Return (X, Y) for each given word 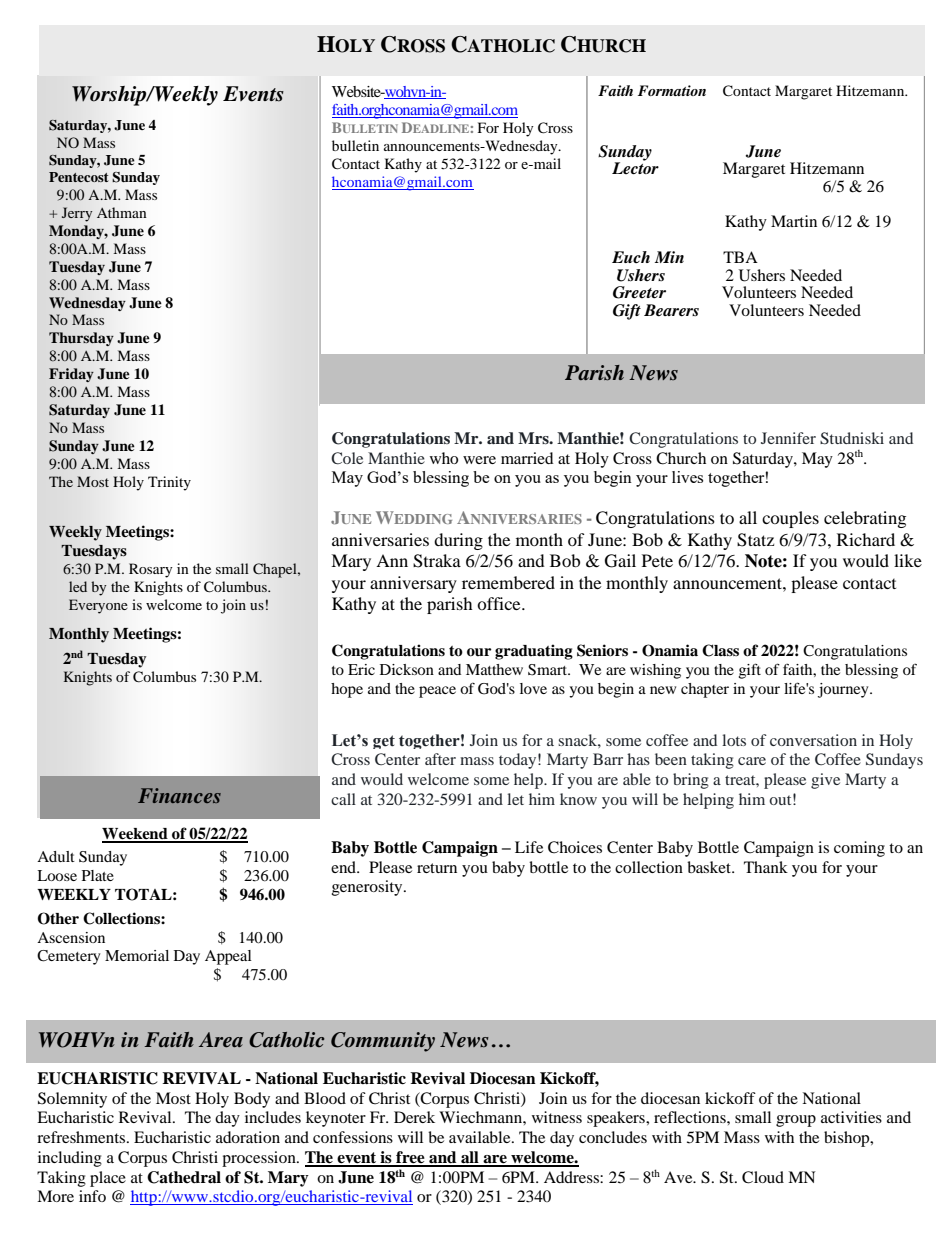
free (410, 1158)
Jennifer (788, 438)
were (479, 460)
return (437, 868)
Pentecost (78, 177)
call (343, 799)
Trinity (169, 483)
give (825, 781)
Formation (672, 90)
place (108, 1179)
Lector (635, 167)
